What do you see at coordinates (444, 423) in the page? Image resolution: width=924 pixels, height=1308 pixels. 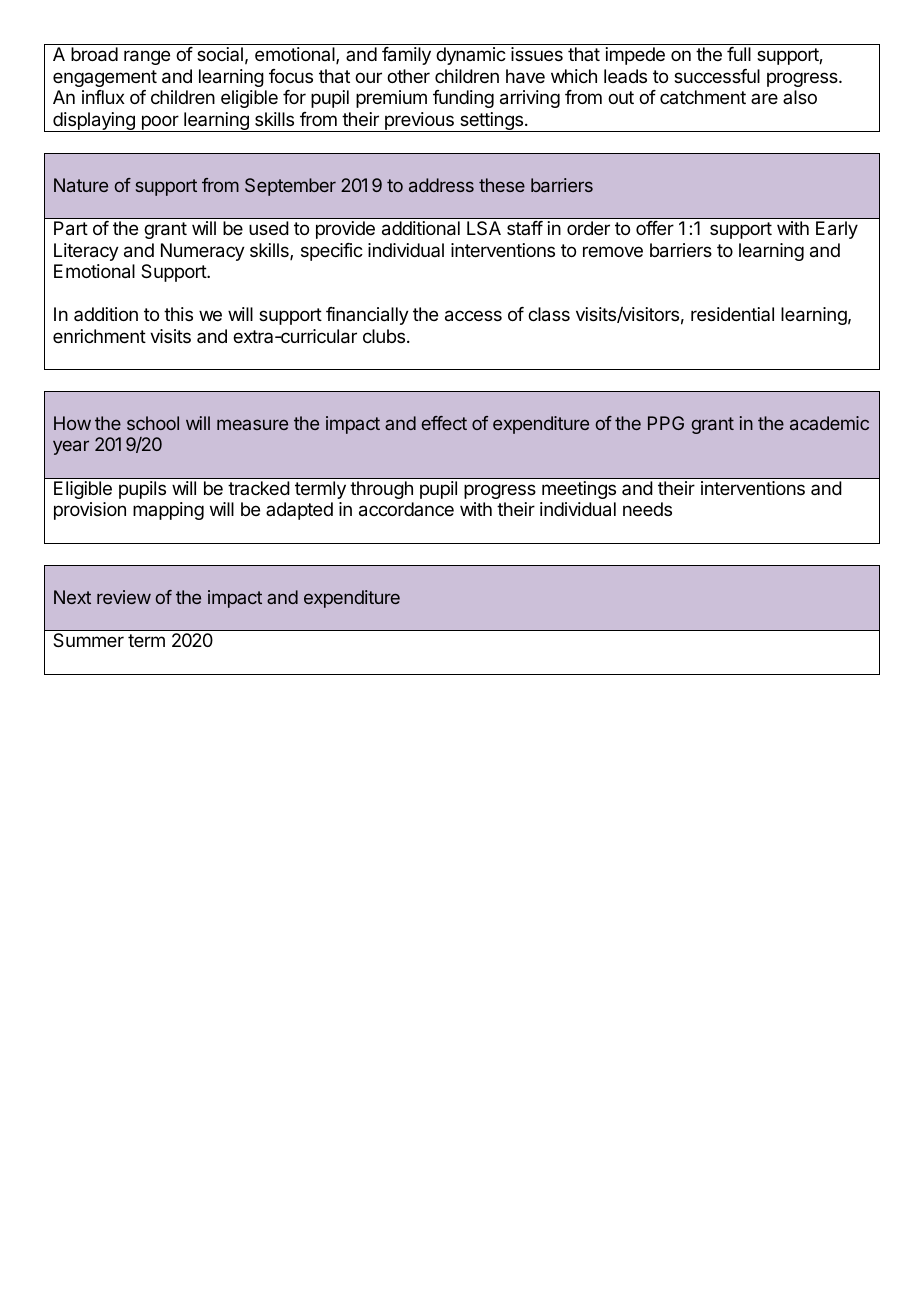 I see `effect` at bounding box center [444, 423].
